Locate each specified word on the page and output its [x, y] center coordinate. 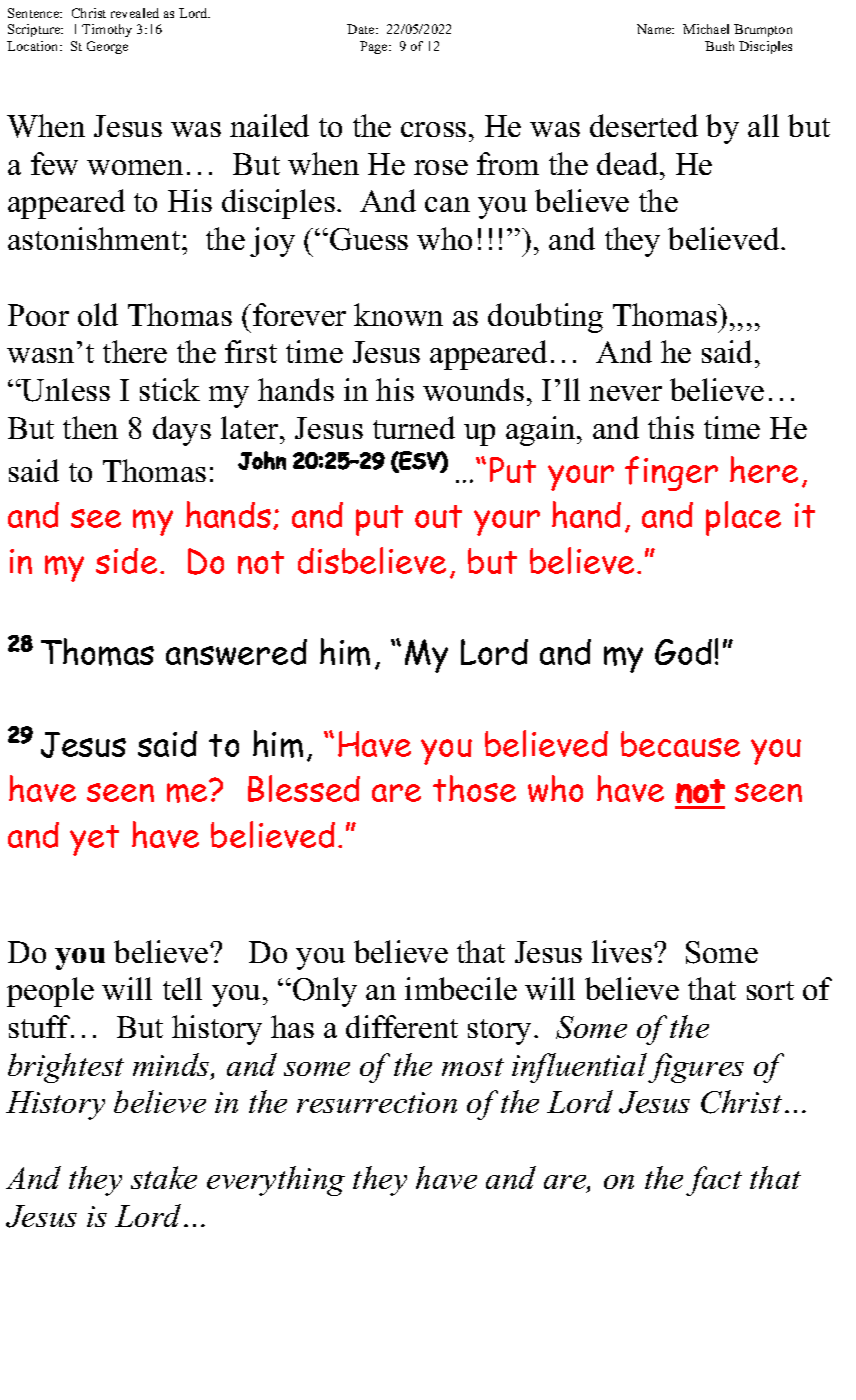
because [680, 744]
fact [714, 1181]
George [107, 47]
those [474, 788]
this [671, 427]
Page [375, 47]
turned [414, 427]
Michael [706, 29]
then [90, 427]
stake [164, 1177]
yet [94, 840]
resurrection [377, 1102]
